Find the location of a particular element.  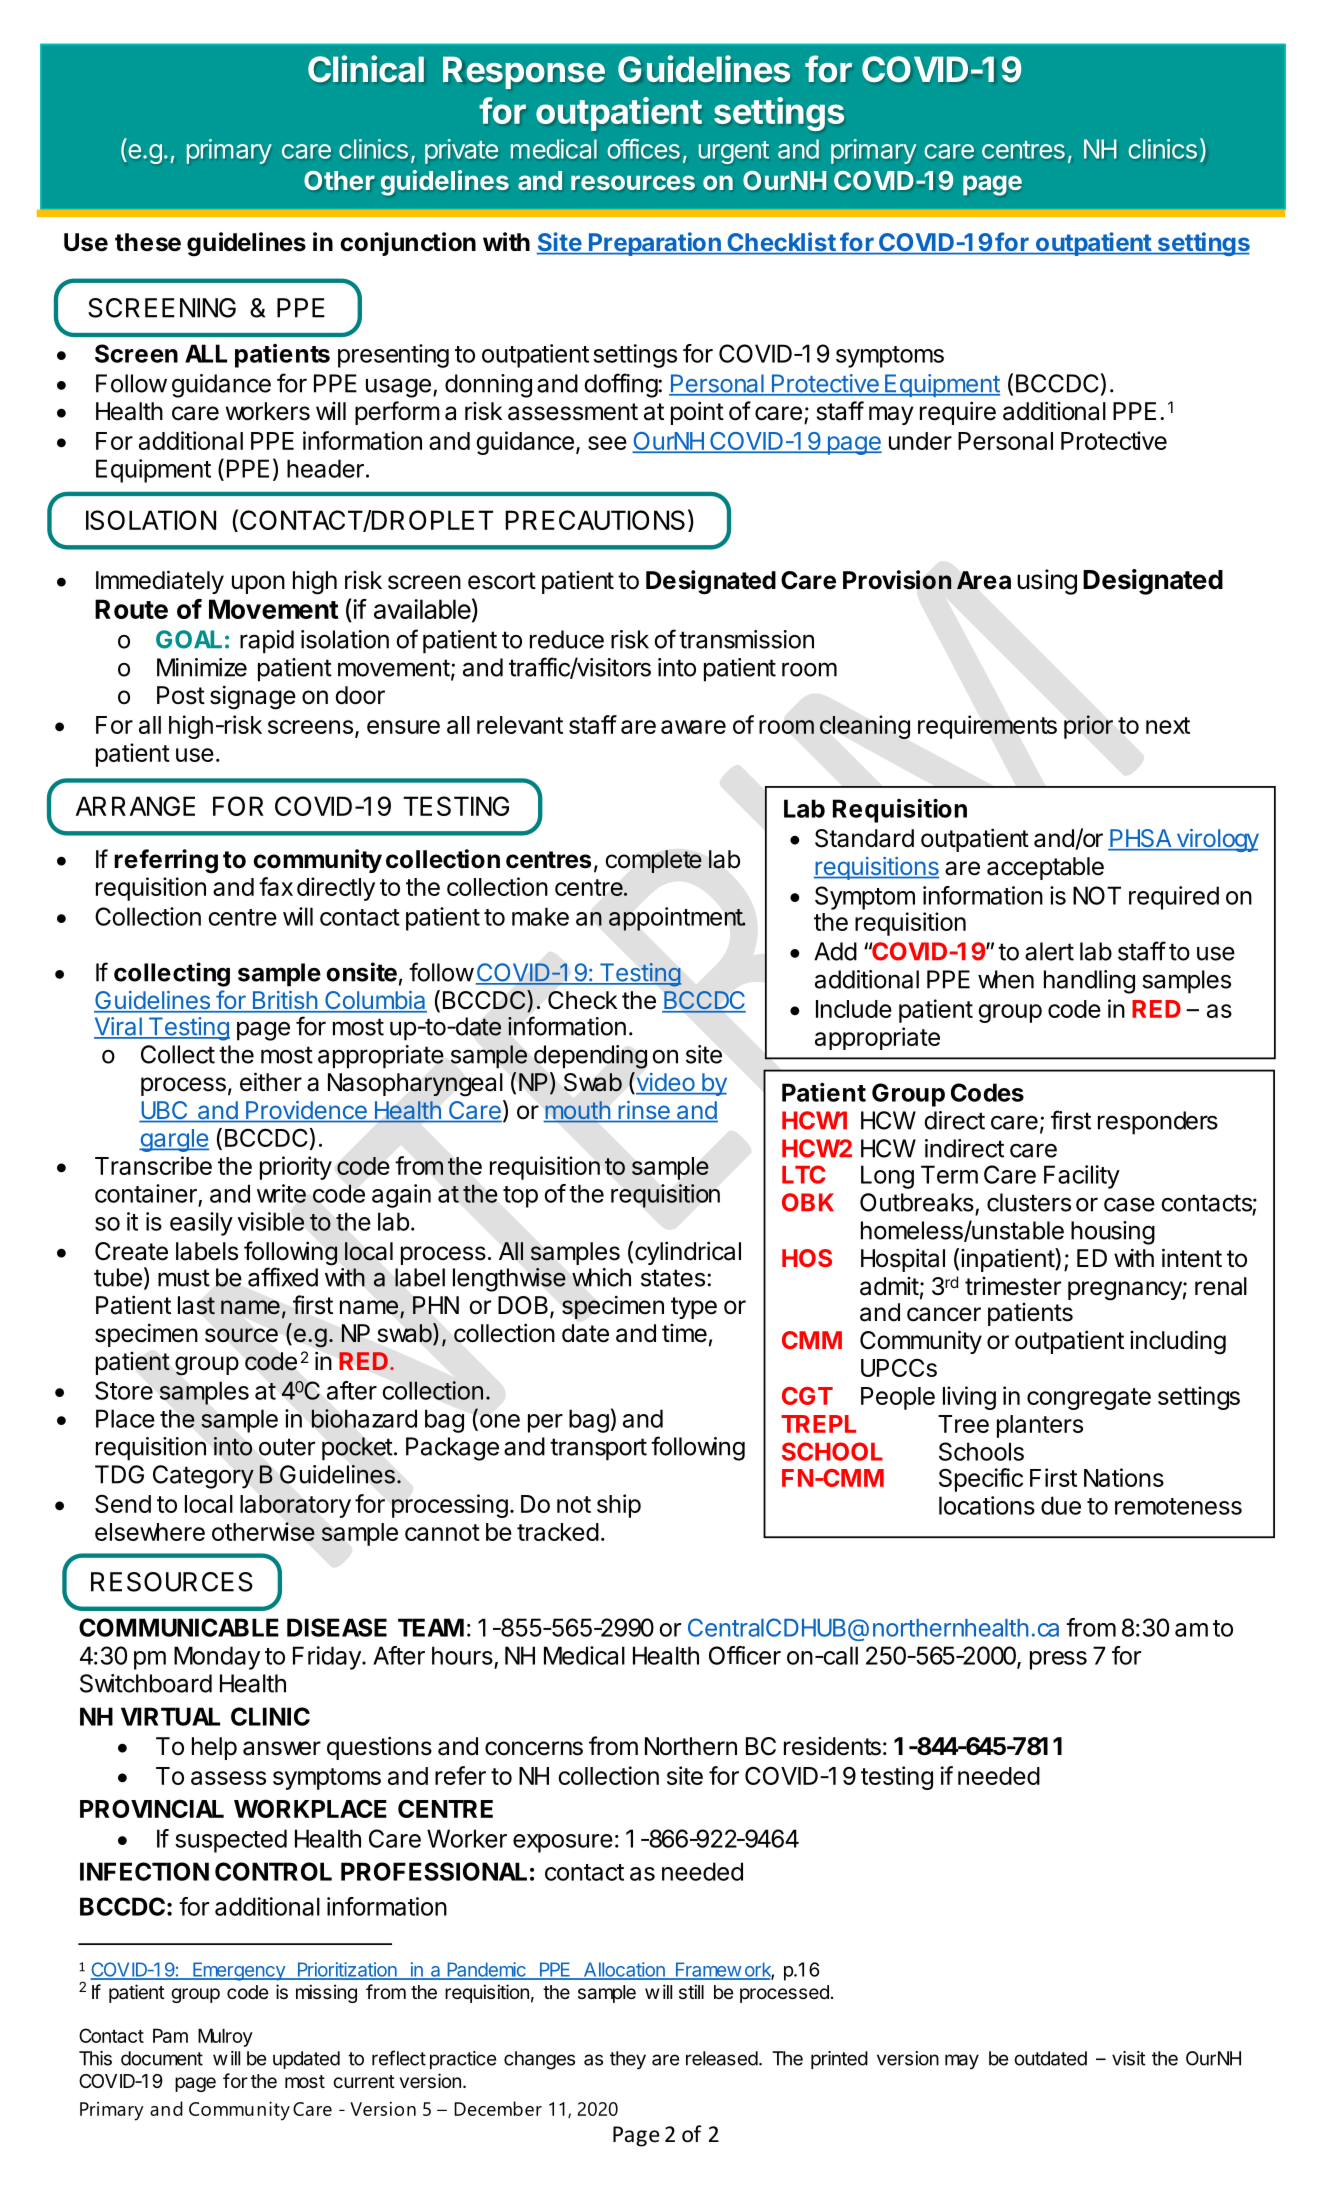

they is located at coordinates (628, 2060).
